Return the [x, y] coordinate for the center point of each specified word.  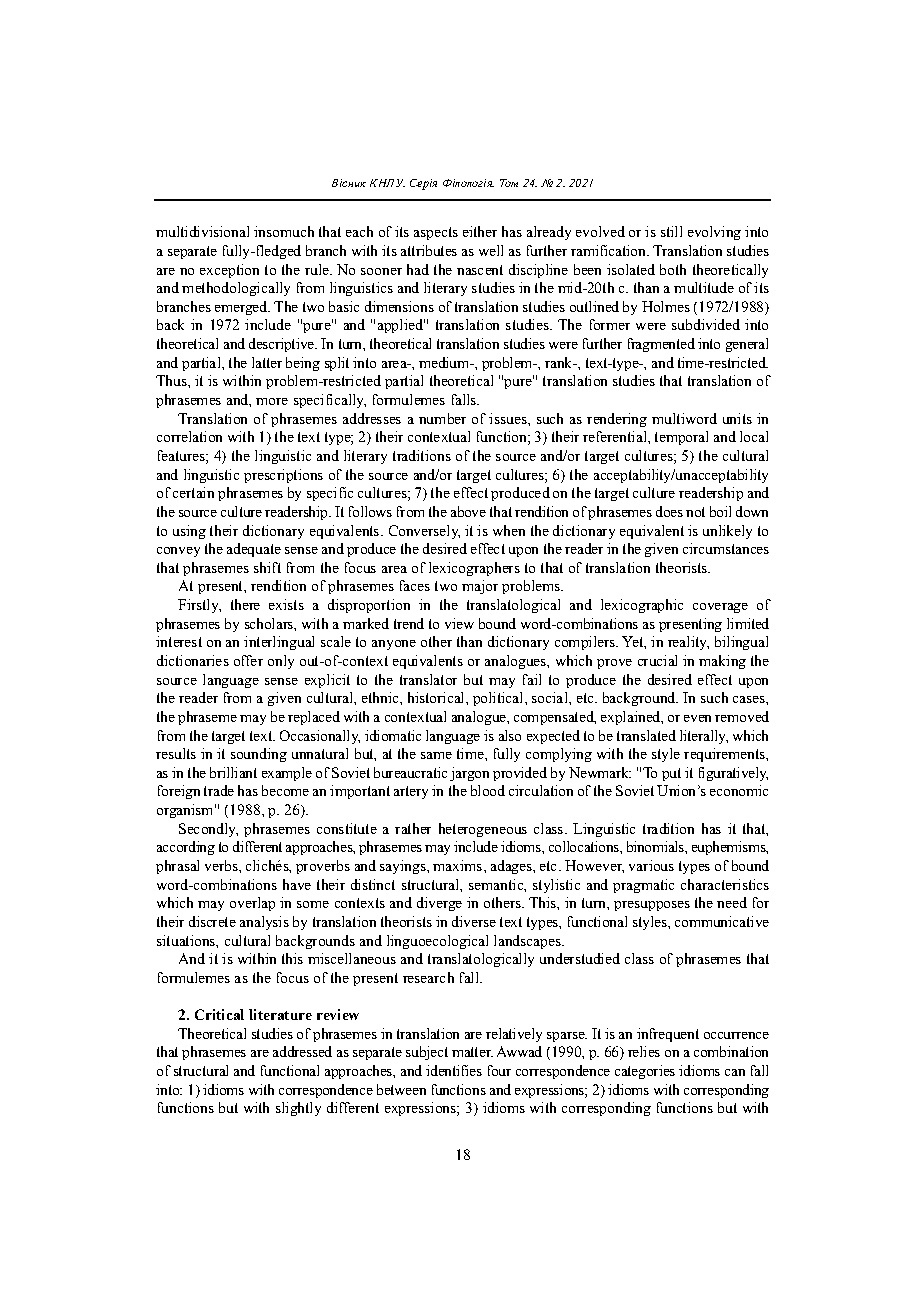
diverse [474, 921]
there [245, 604]
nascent [480, 270]
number [442, 418]
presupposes [652, 906]
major [480, 587]
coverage [720, 608]
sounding [259, 755]
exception [229, 271]
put [671, 774]
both [673, 269]
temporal [681, 438]
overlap [252, 904]
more [272, 401]
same [436, 755]
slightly [298, 1109]
